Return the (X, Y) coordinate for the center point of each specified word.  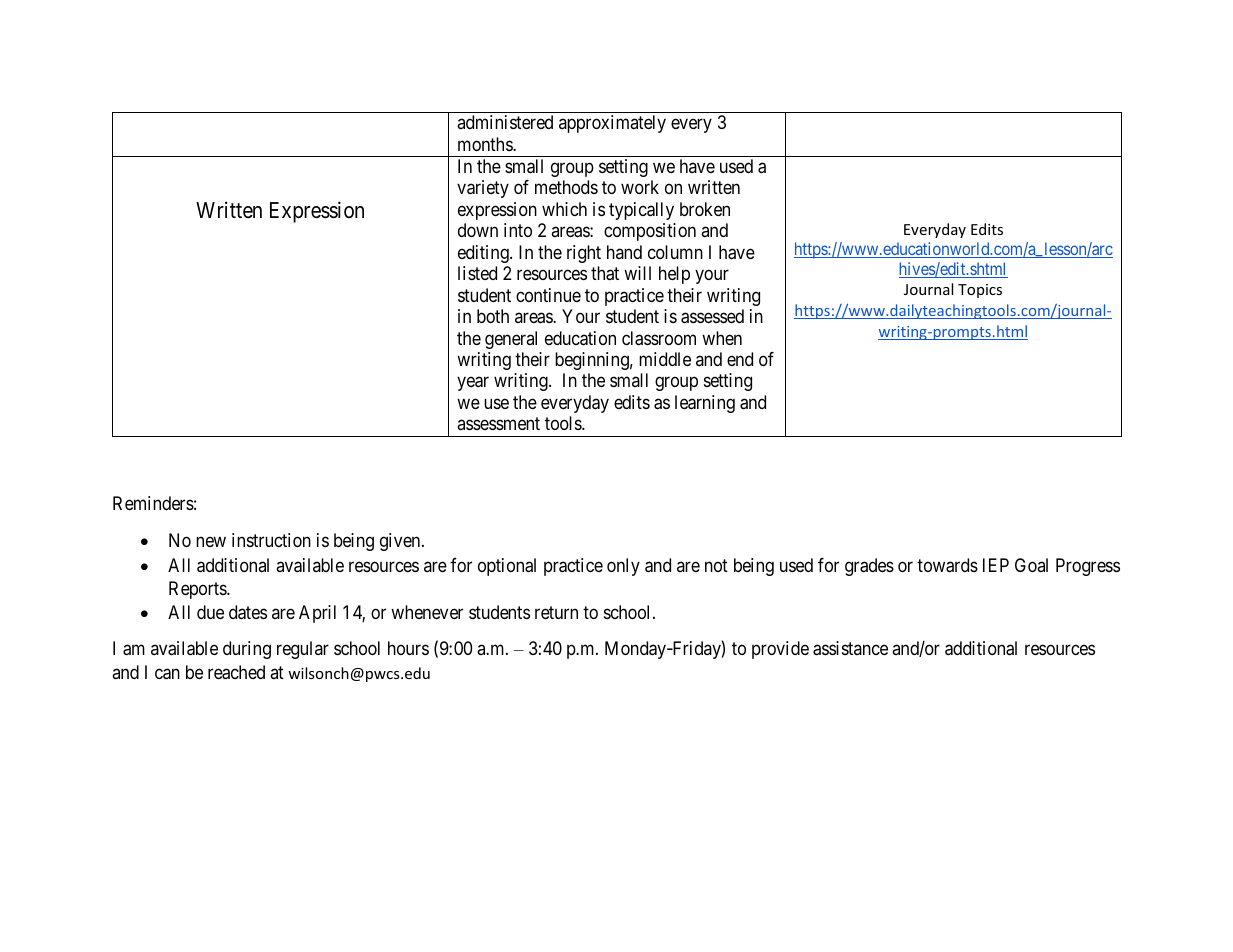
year (473, 384)
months (486, 144)
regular (303, 650)
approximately (612, 124)
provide (780, 650)
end (740, 359)
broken (705, 209)
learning (705, 404)
